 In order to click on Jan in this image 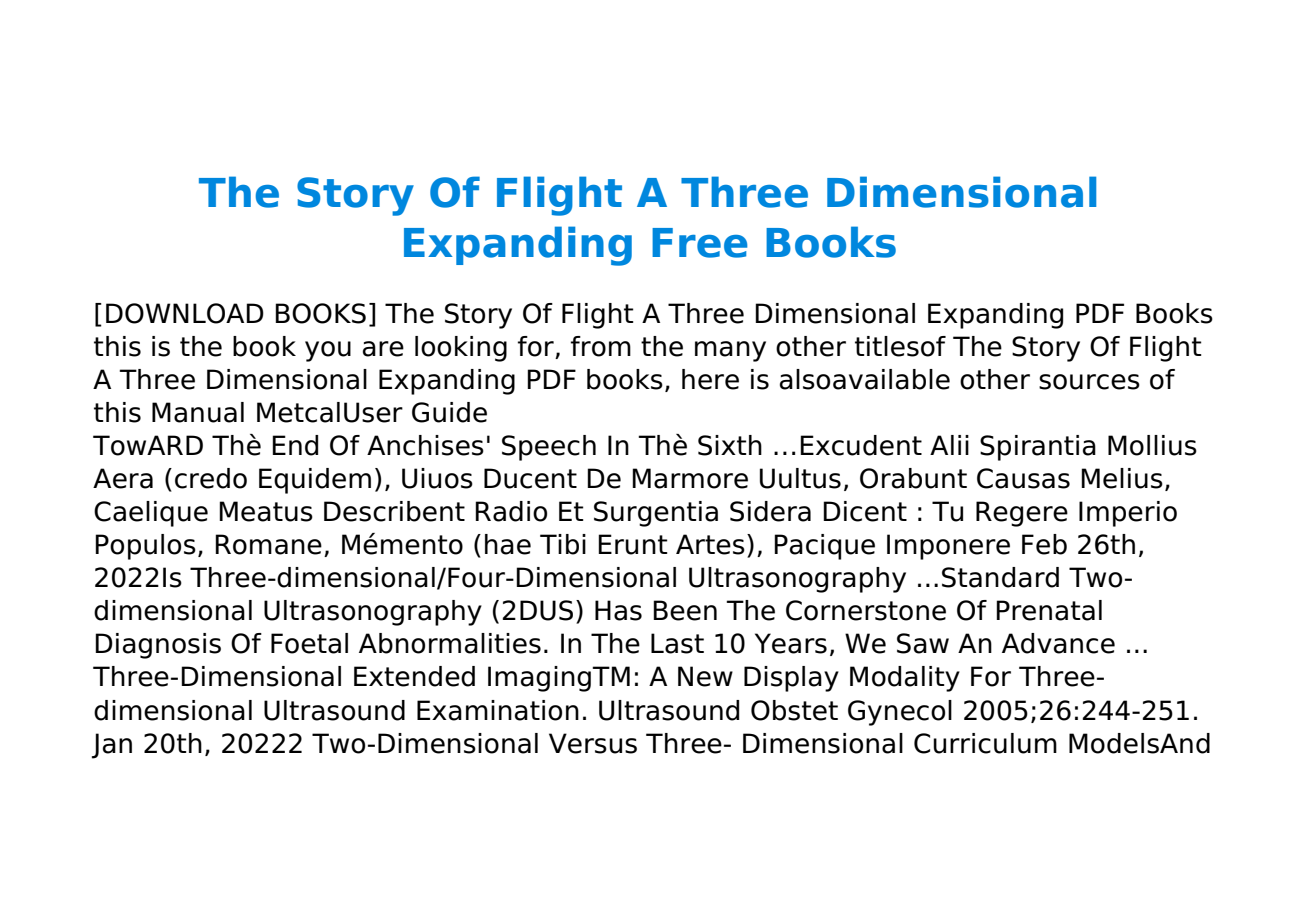, I will do `click(112, 746)`.
